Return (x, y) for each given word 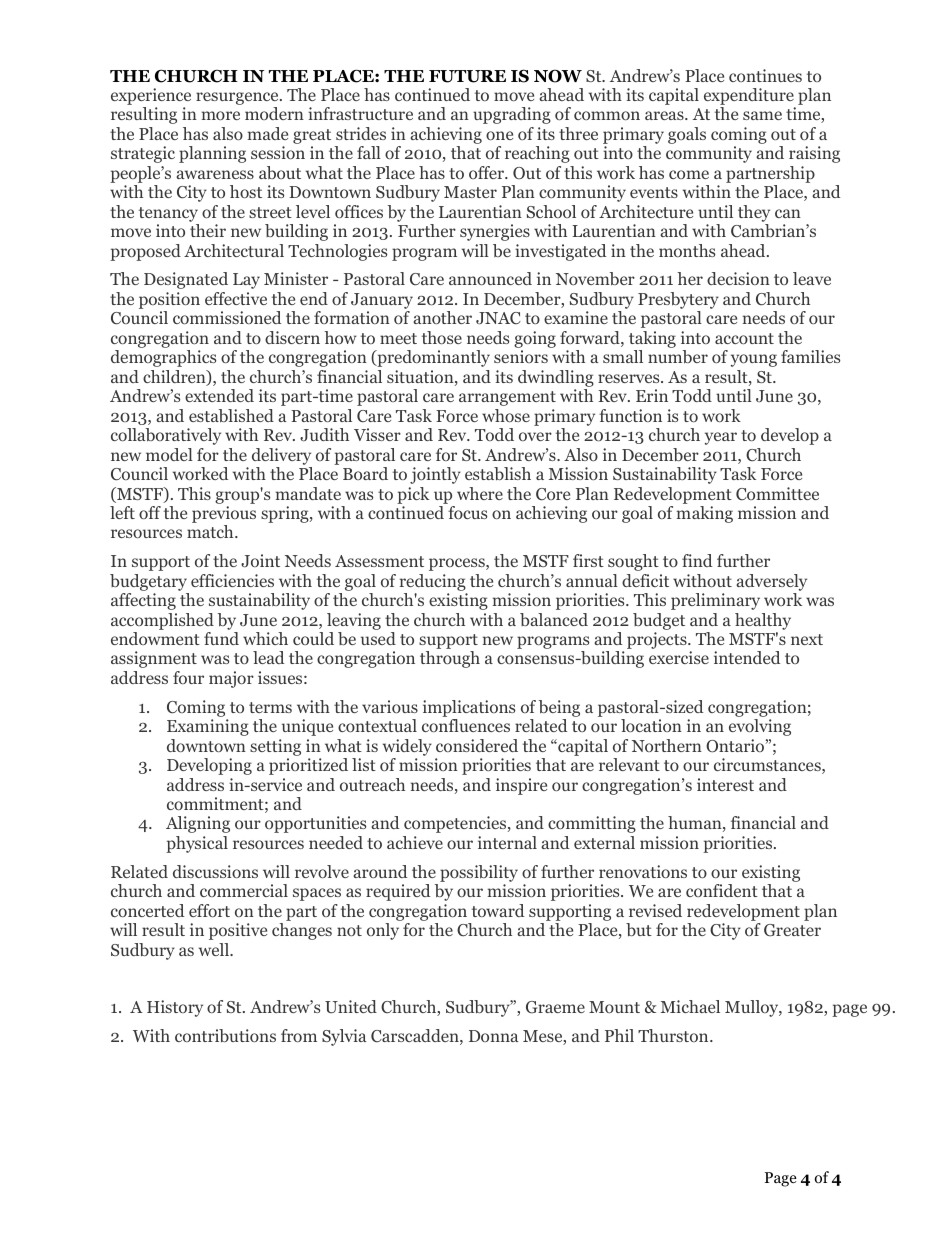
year (721, 438)
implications (469, 708)
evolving (760, 727)
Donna (494, 1036)
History (175, 1008)
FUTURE (467, 76)
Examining (208, 727)
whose (506, 415)
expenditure (750, 98)
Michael (690, 1006)
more (221, 115)
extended (219, 395)
